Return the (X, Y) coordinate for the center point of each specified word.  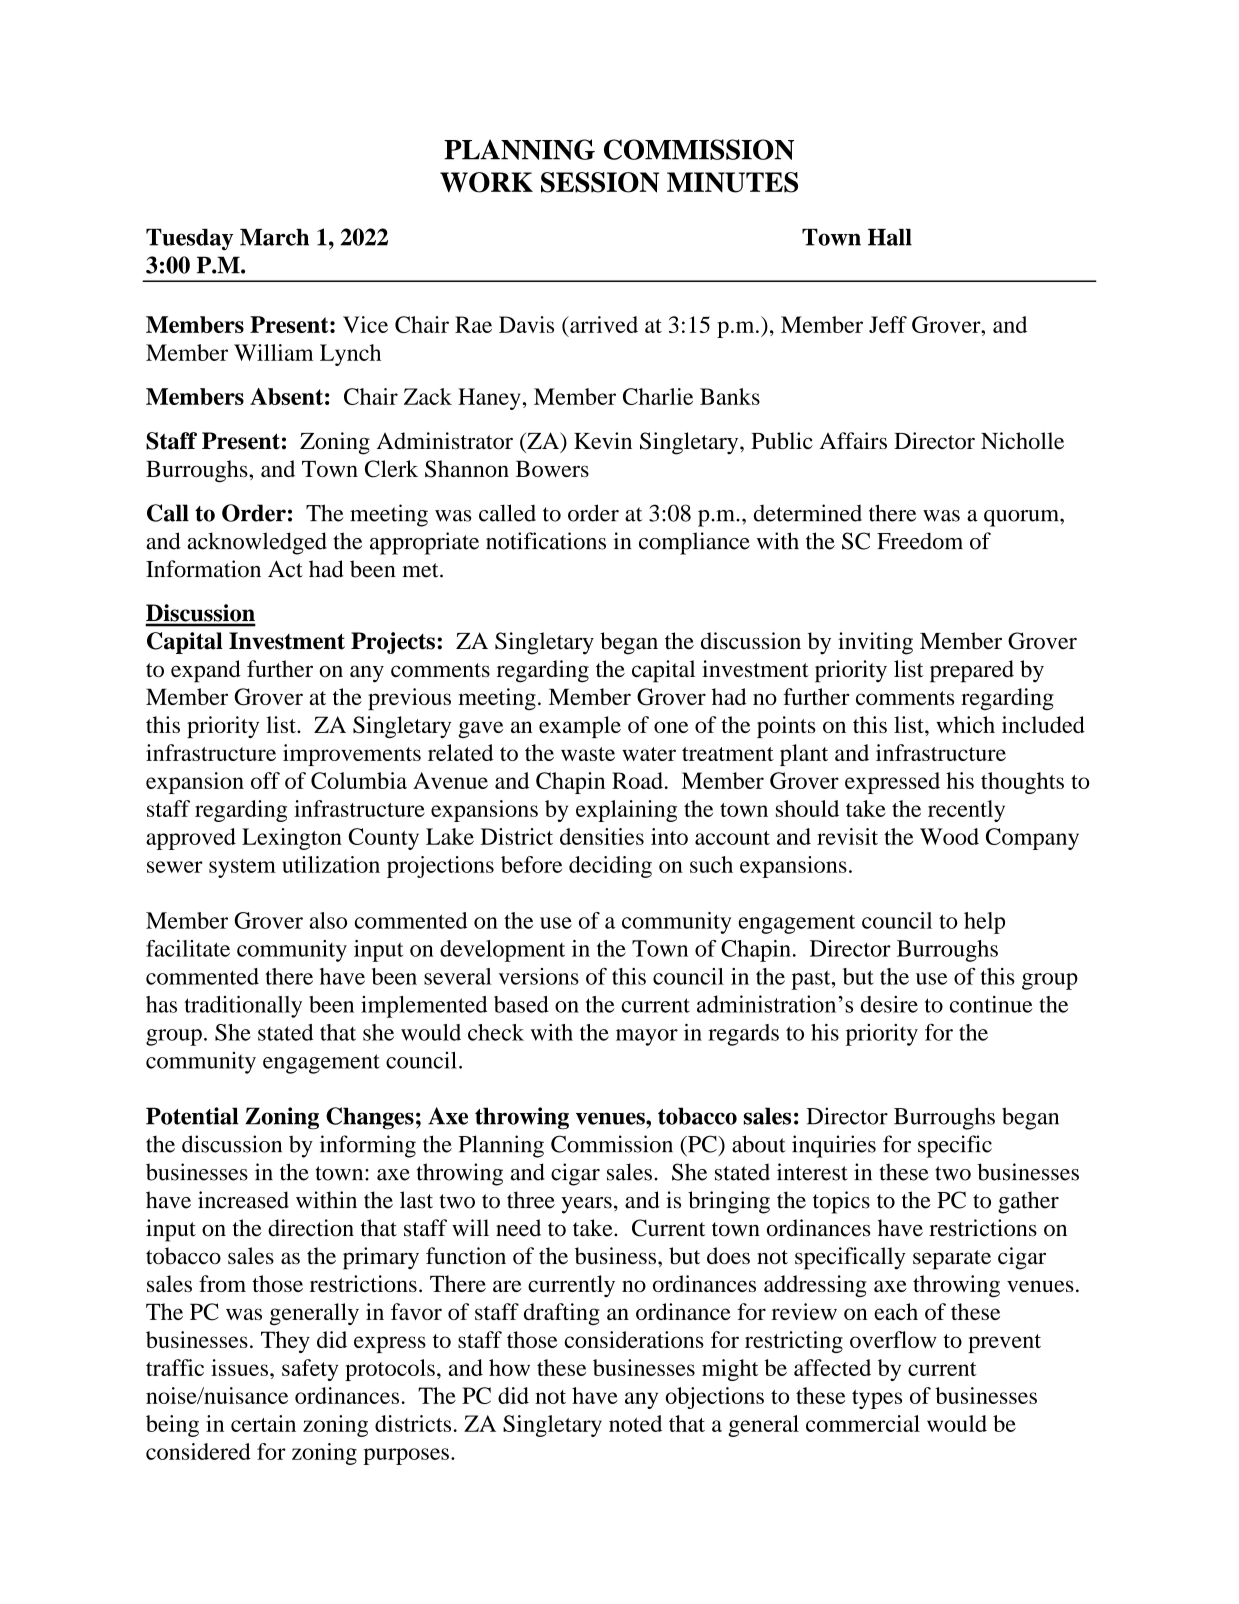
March (274, 237)
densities (602, 836)
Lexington (292, 839)
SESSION (600, 182)
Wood (949, 836)
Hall (890, 237)
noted (635, 1423)
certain (263, 1423)
